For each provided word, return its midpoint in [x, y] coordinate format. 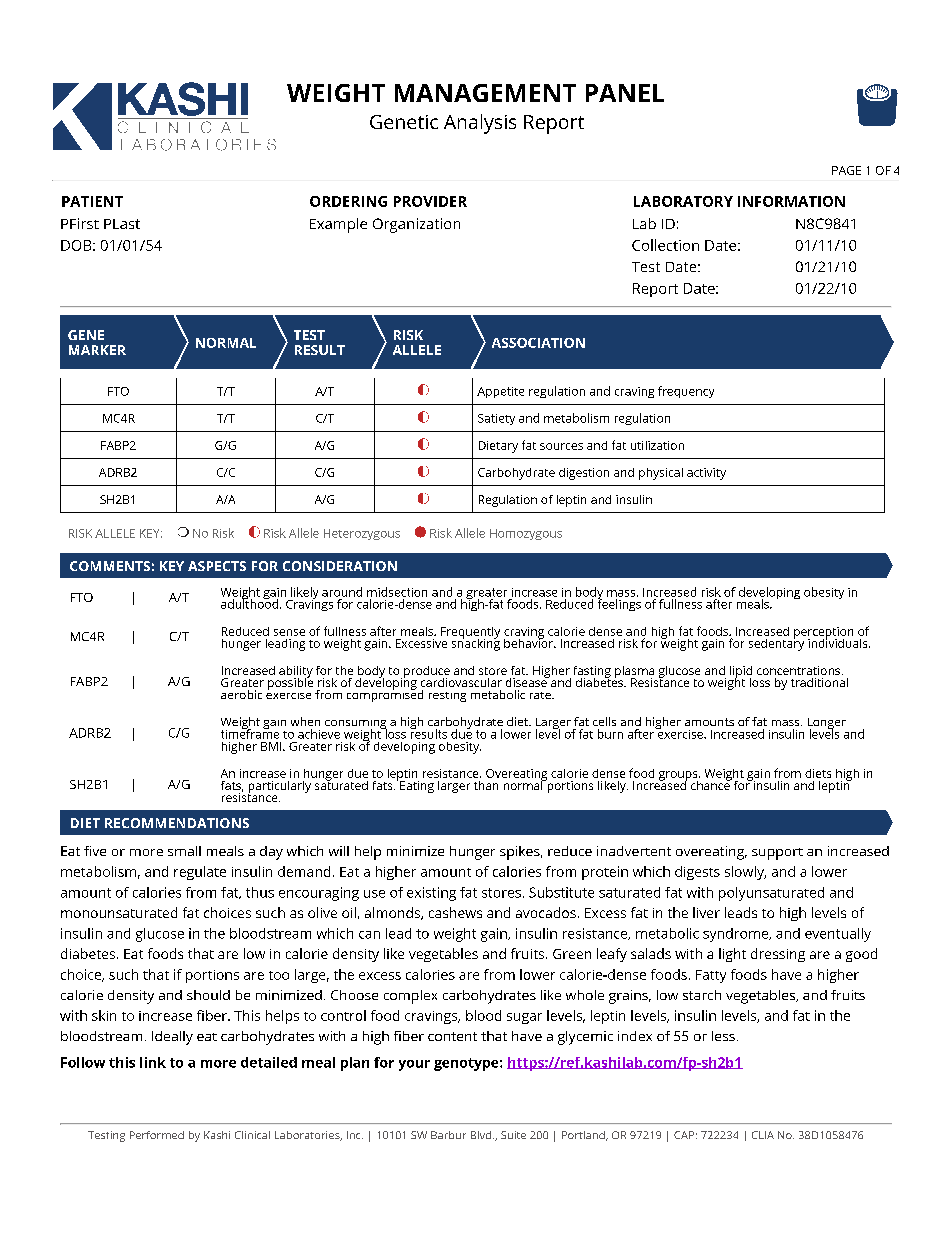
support [777, 854]
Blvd [482, 1135]
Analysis [480, 124]
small [184, 851]
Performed [157, 1135]
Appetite [500, 392]
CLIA [763, 1135]
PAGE [846, 170]
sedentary [776, 643]
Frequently [470, 634]
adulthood [249, 603]
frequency [686, 392]
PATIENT [92, 201]
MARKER [97, 350]
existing [431, 894]
